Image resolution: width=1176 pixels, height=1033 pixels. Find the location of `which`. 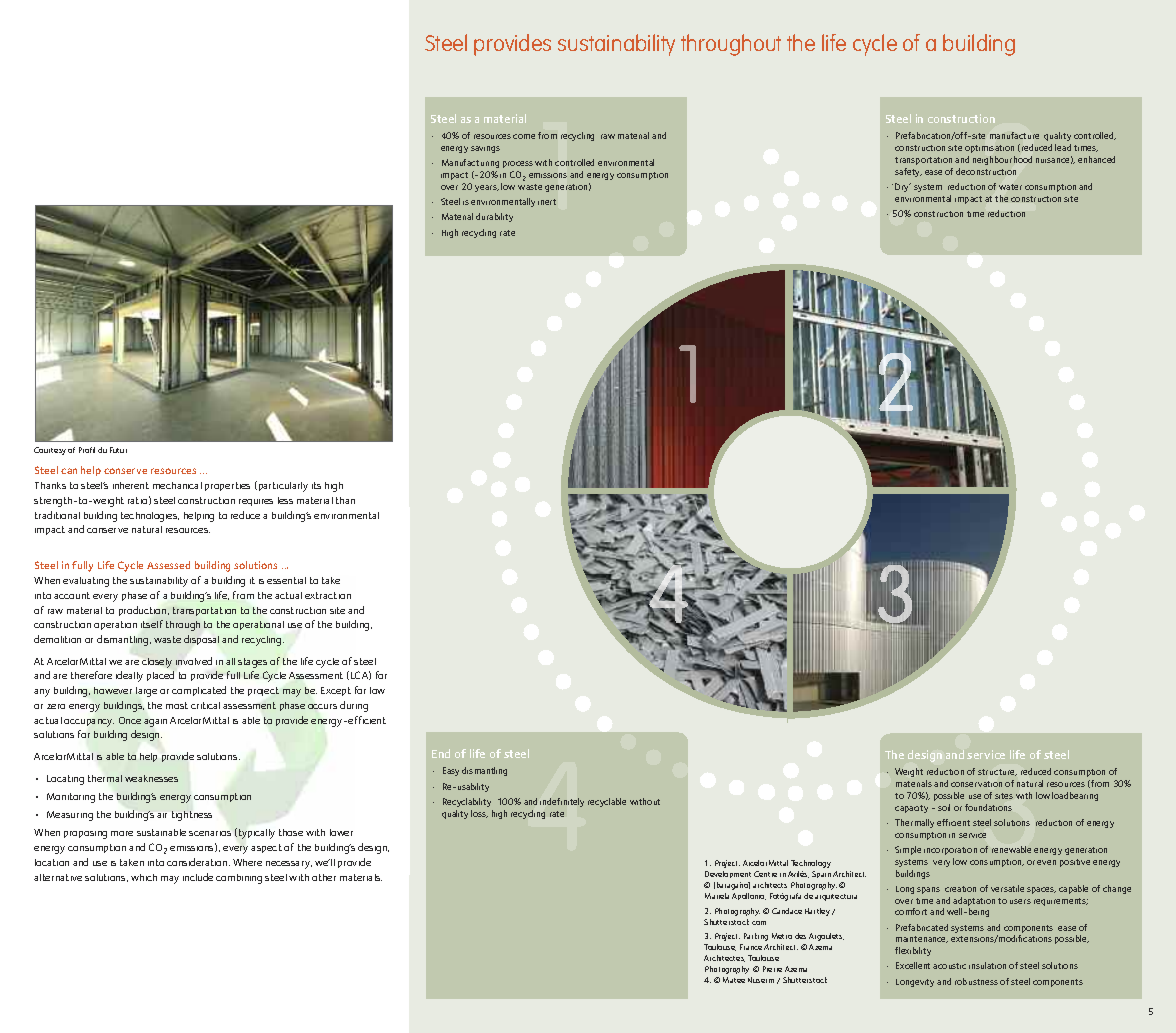

which is located at coordinates (144, 877).
